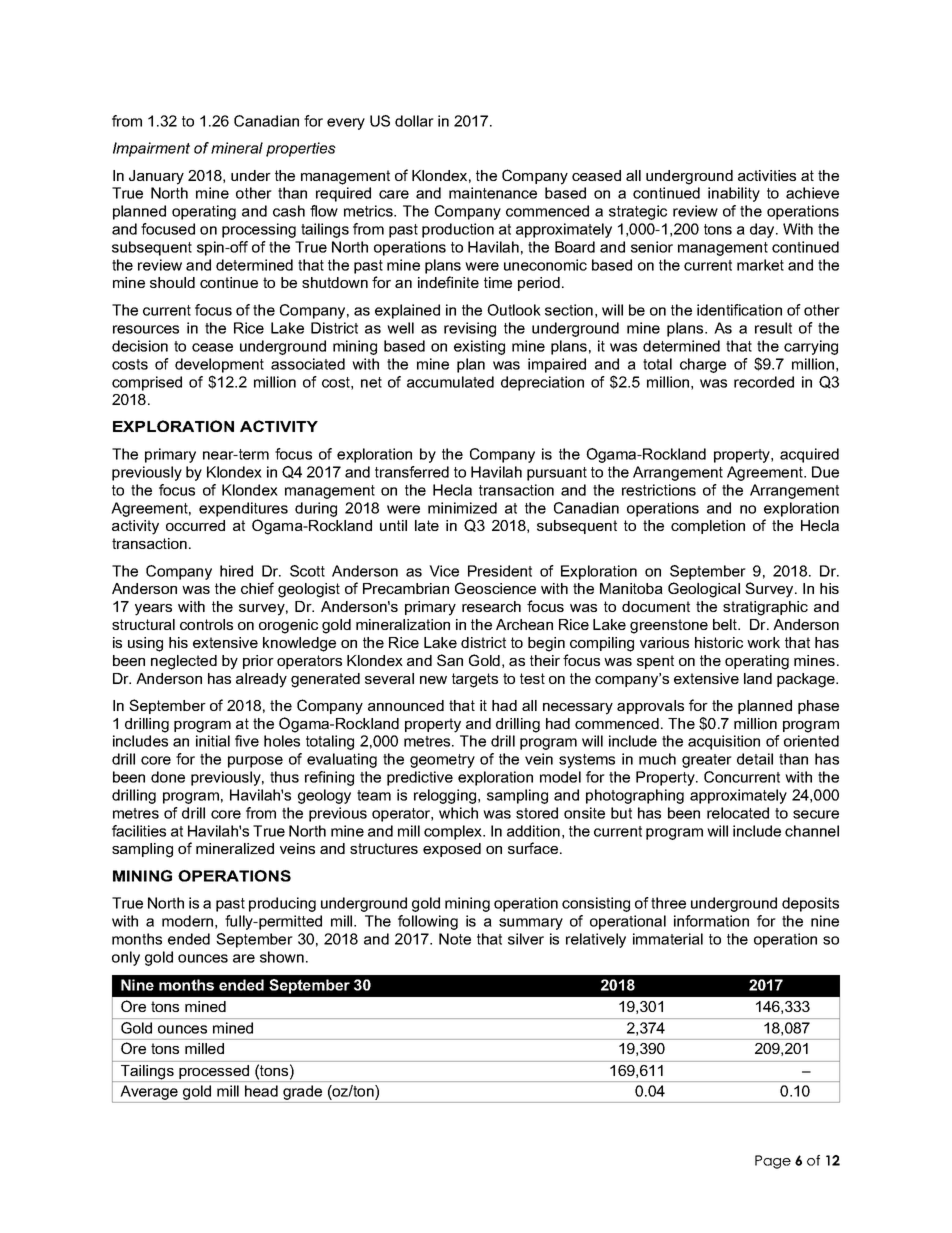  I want to click on grade, so click(303, 1094).
